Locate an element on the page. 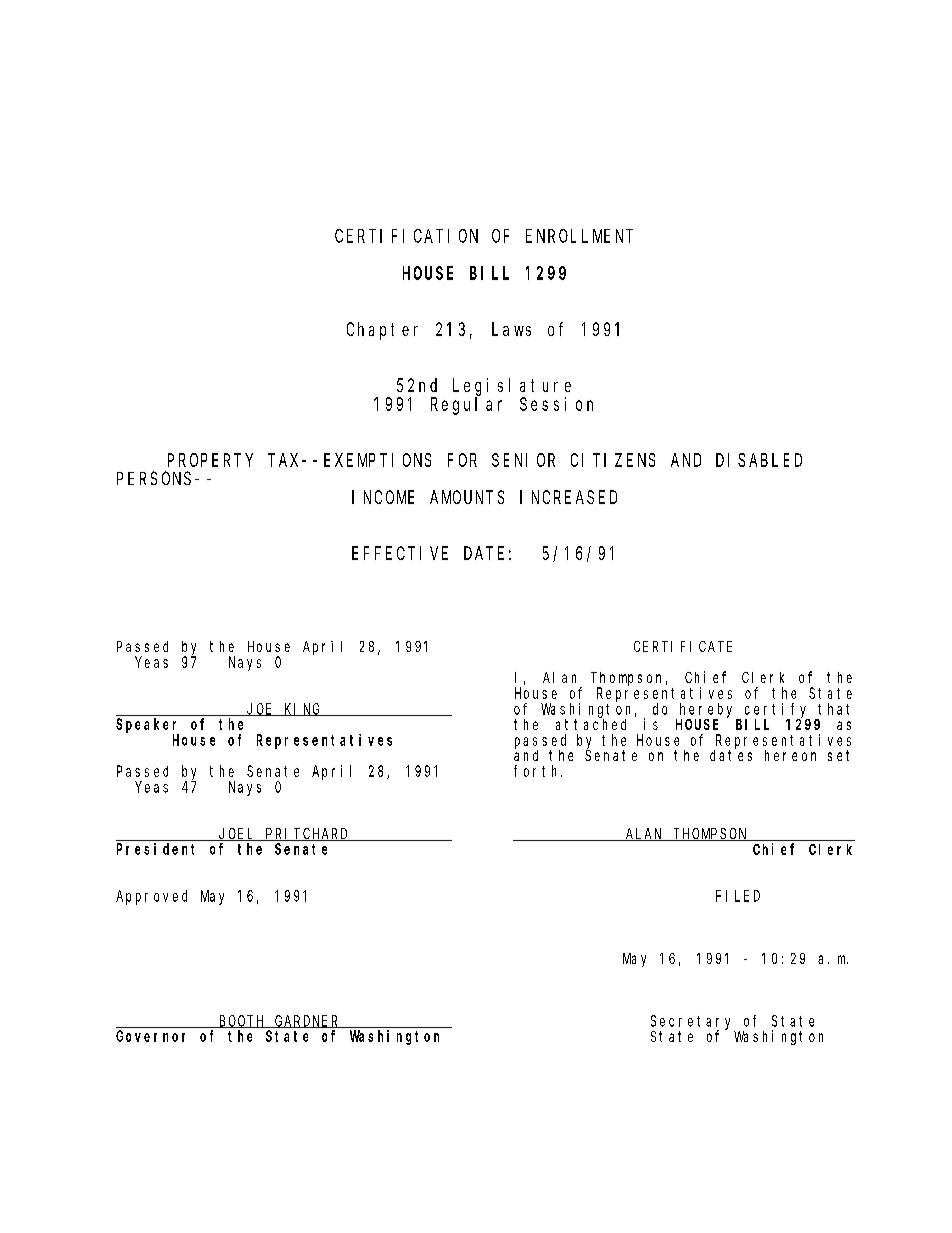 The width and height of the image is (952, 1233). BOOTH is located at coordinates (242, 1021).
